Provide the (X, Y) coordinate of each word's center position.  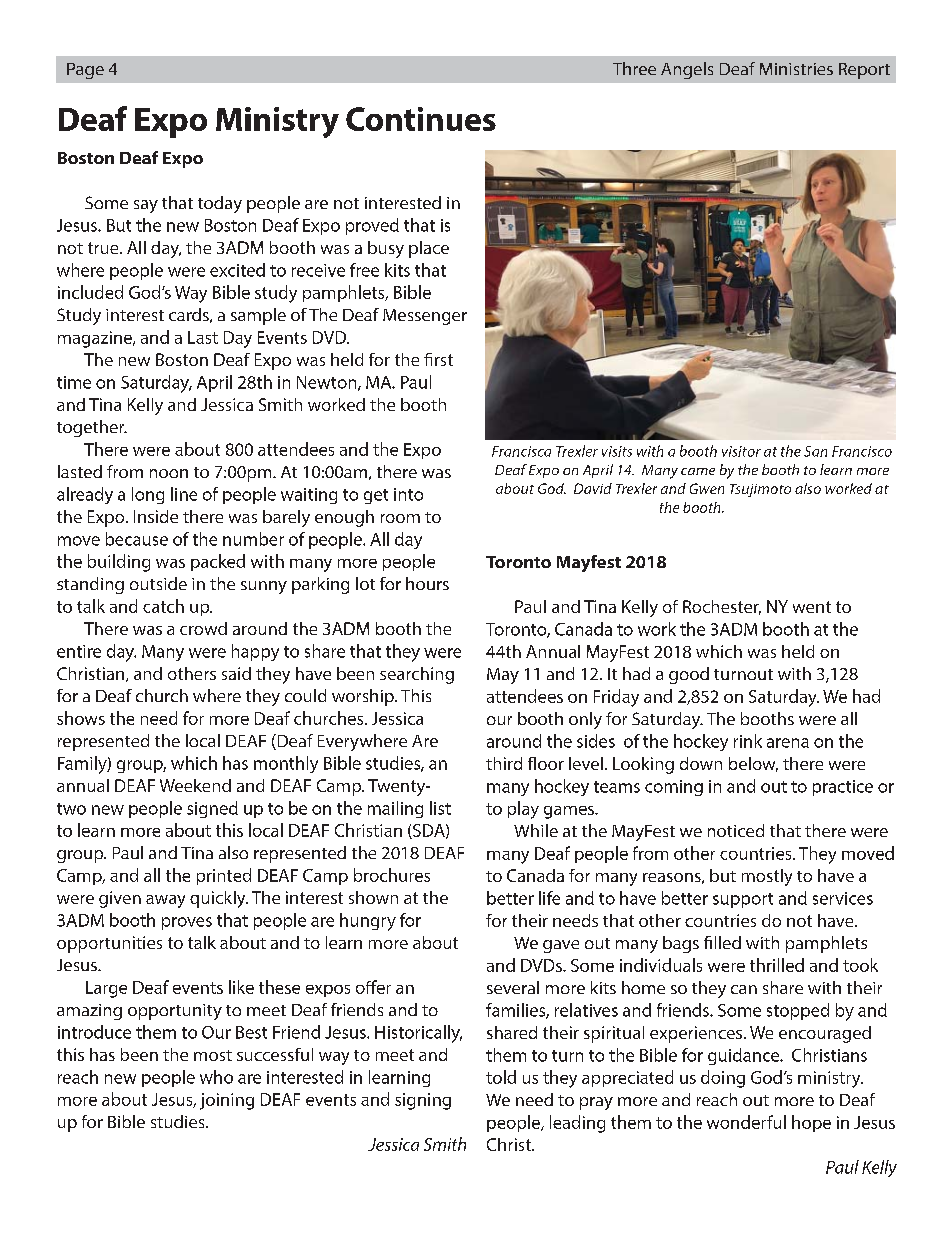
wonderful (746, 1122)
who (216, 1077)
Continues (421, 119)
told (501, 1077)
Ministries (796, 69)
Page (85, 71)
